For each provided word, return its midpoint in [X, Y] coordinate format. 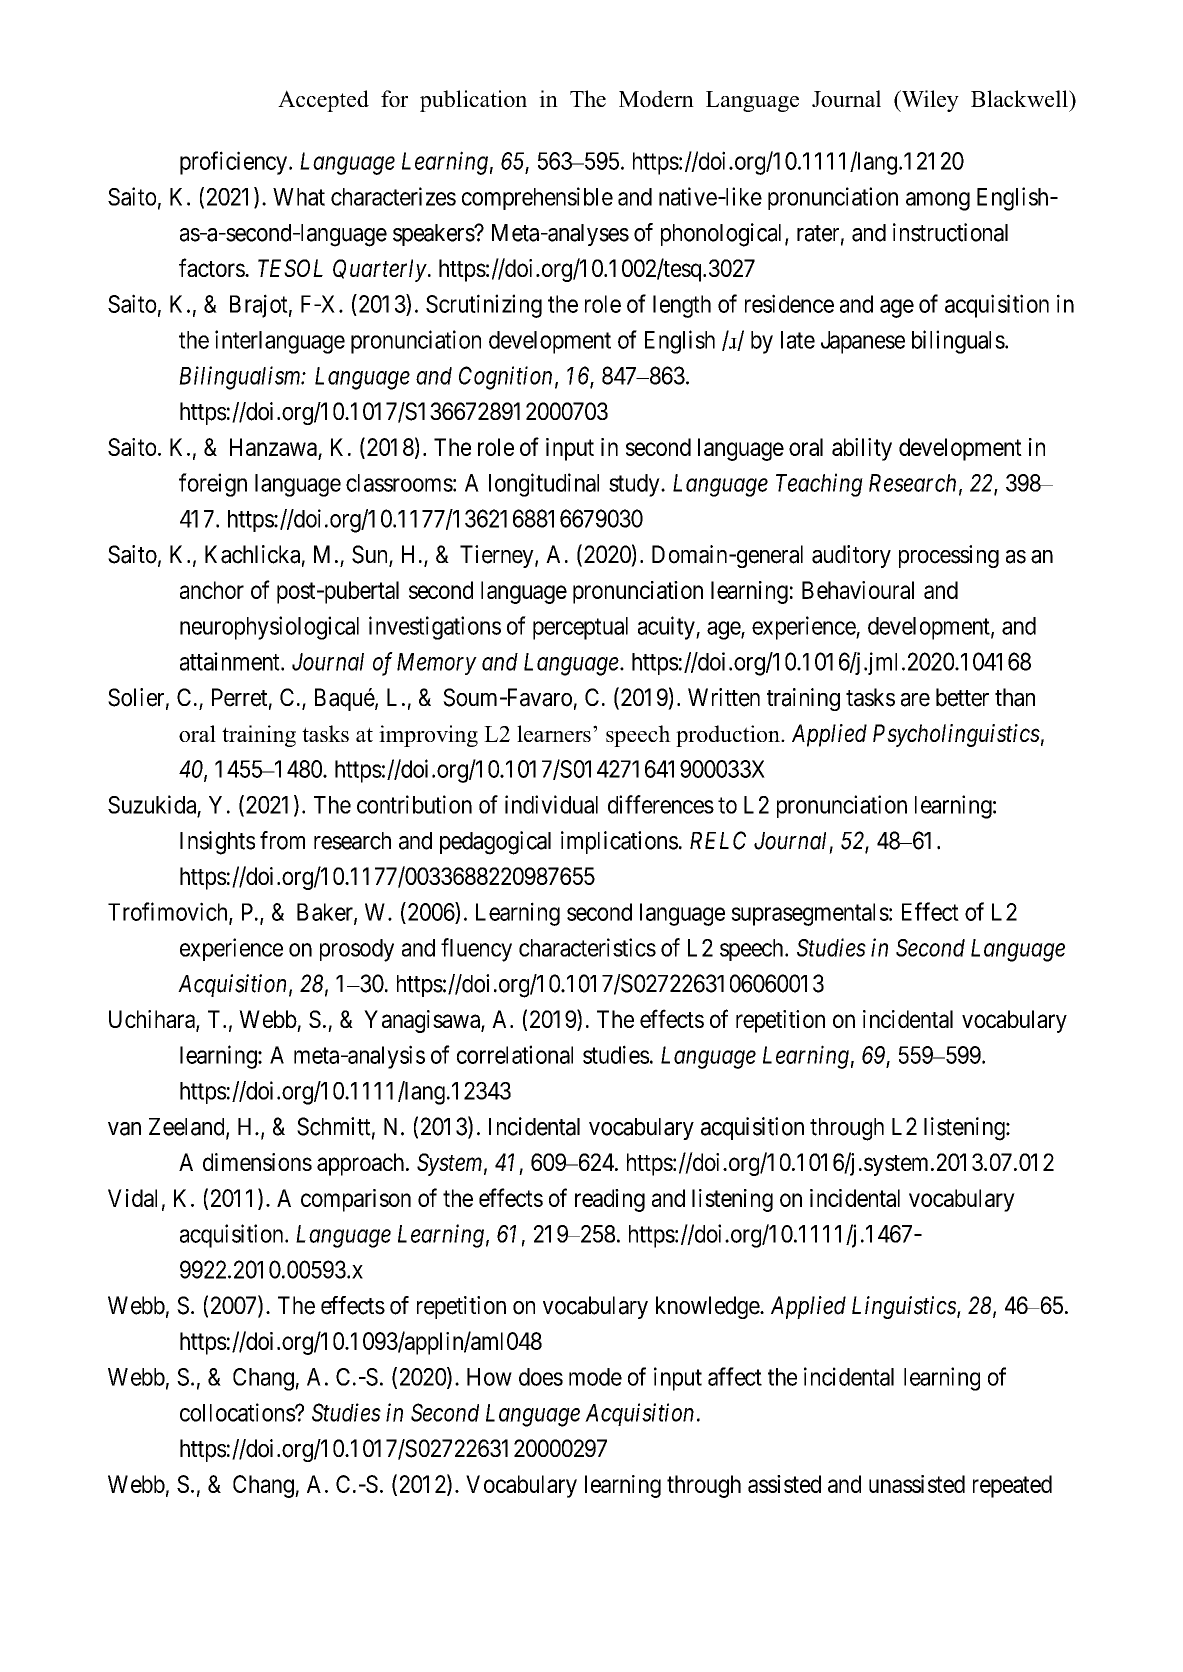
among [938, 201]
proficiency [233, 163]
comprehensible [537, 198]
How [489, 1377]
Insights [217, 843]
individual [551, 804]
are [915, 700]
